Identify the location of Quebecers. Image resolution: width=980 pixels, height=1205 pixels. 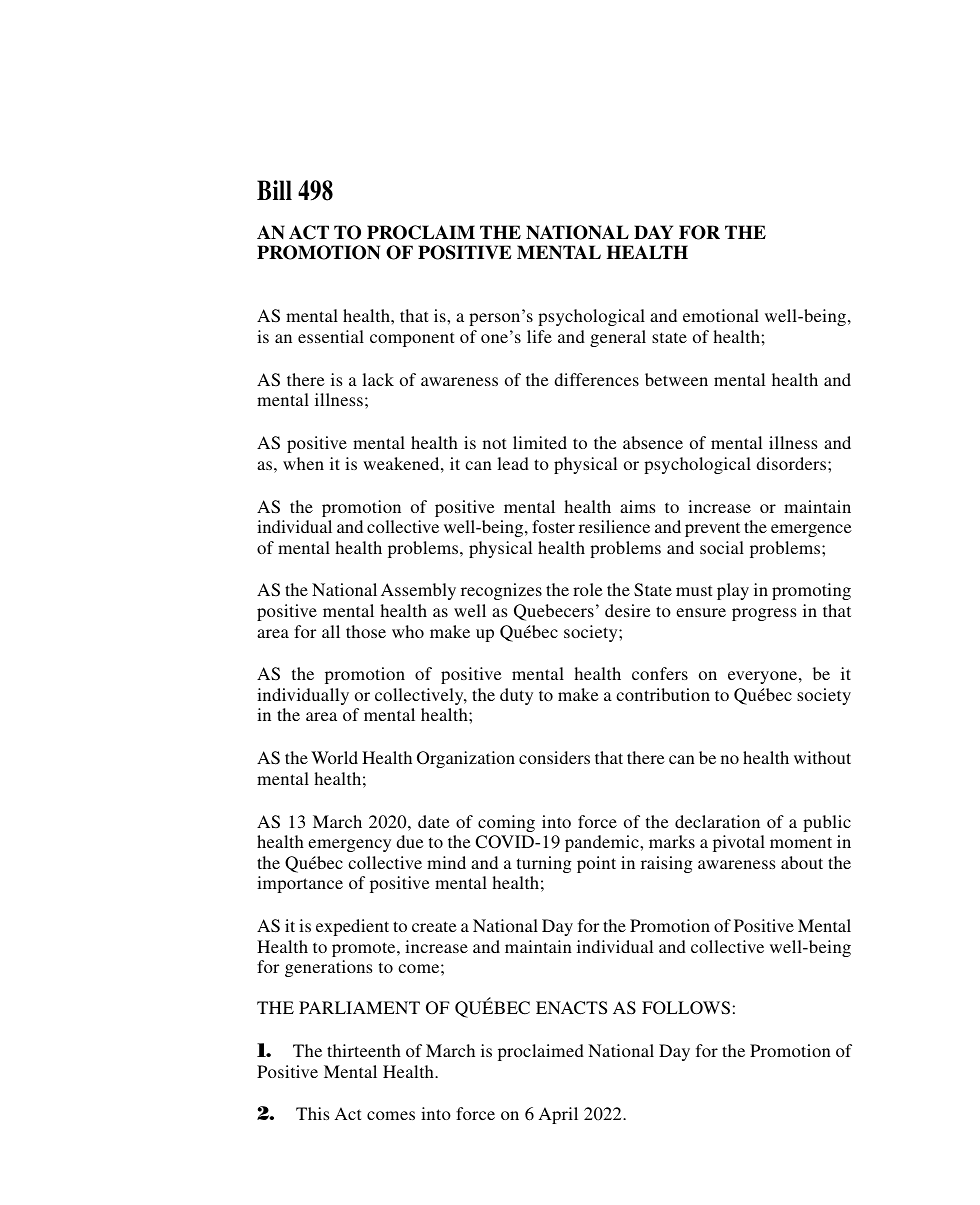
(554, 612).
